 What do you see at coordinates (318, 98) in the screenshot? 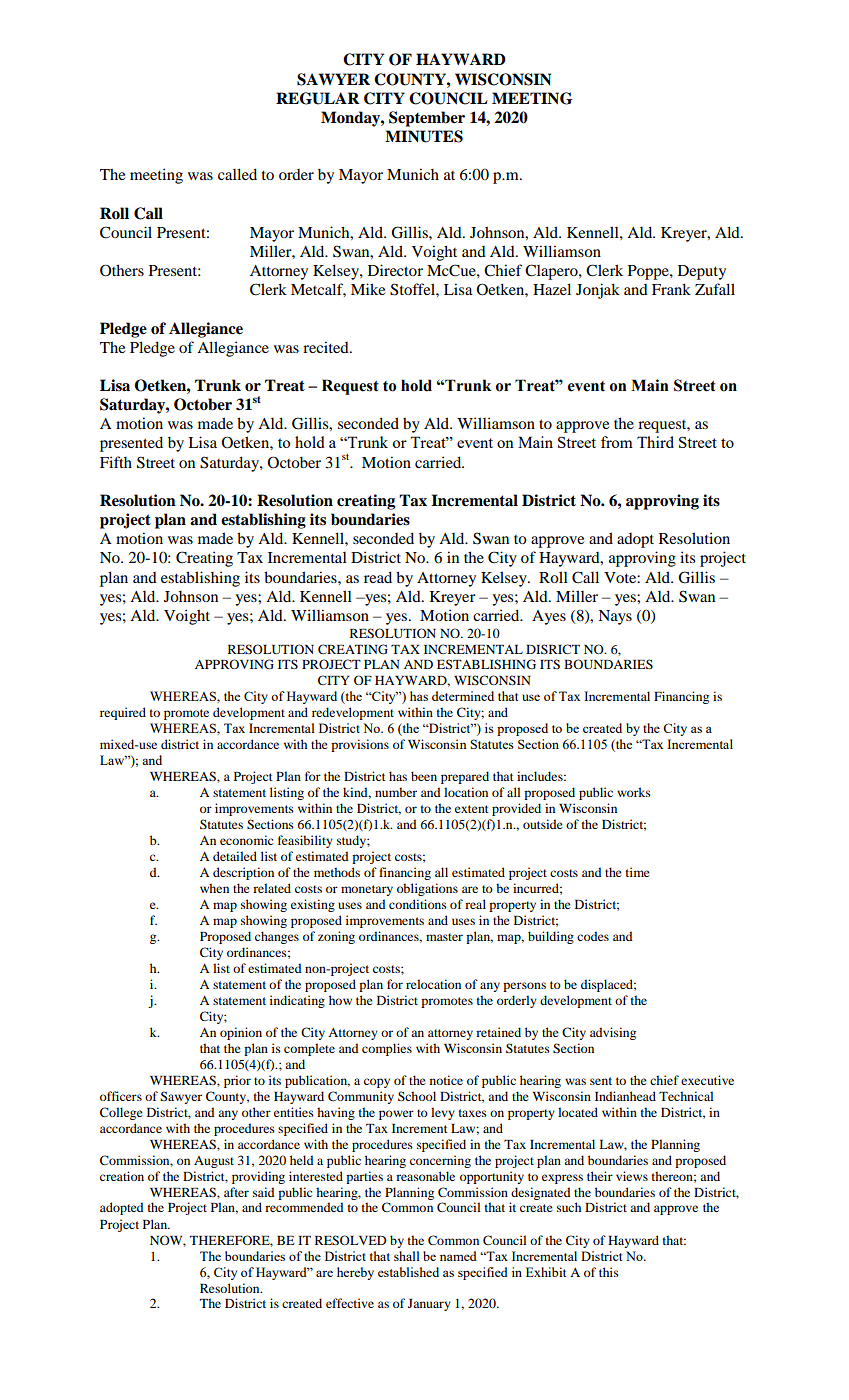
I see `REGULAR` at bounding box center [318, 98].
